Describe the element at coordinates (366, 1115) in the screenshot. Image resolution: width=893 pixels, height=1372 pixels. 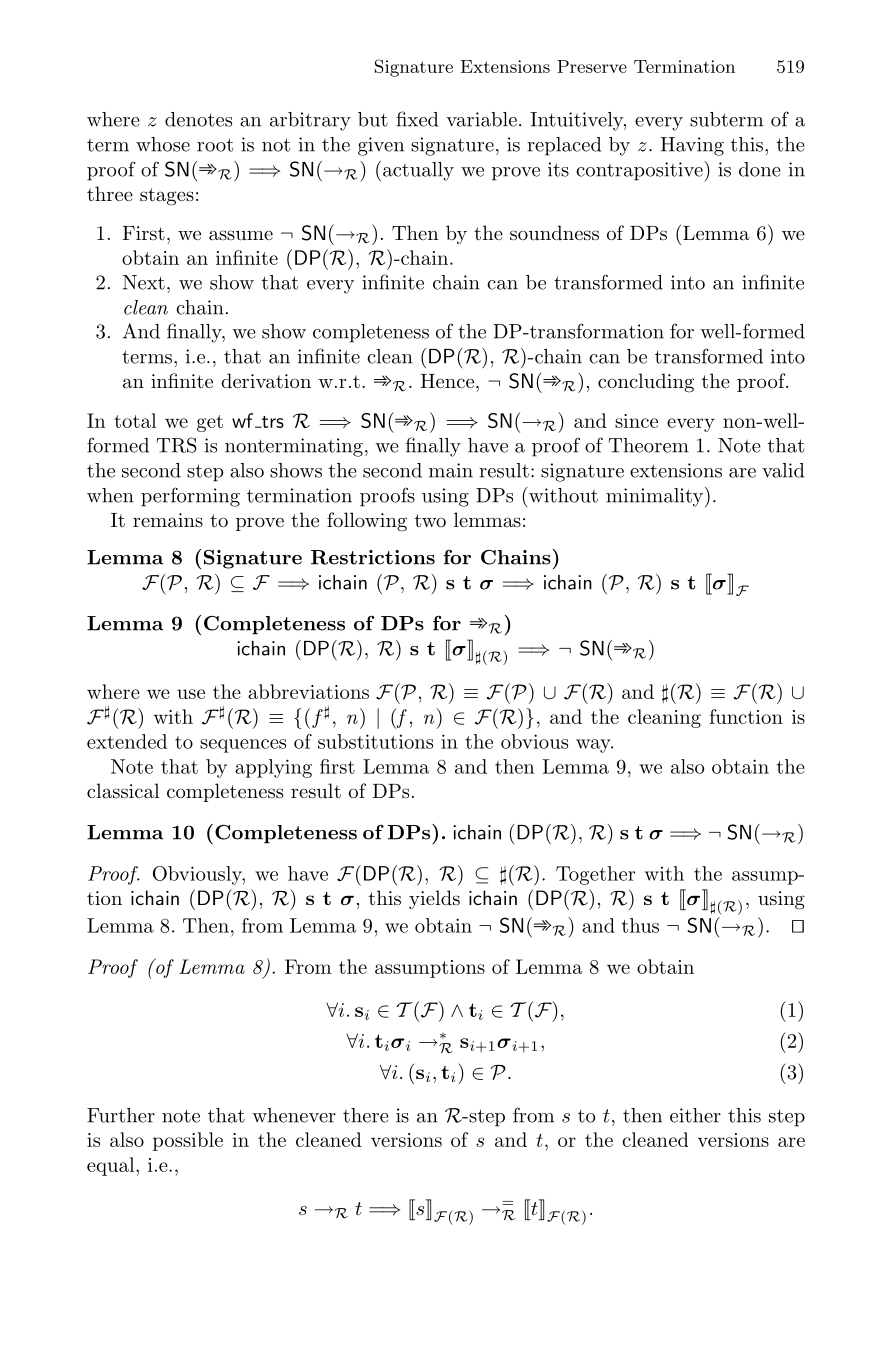
I see `there` at that location.
